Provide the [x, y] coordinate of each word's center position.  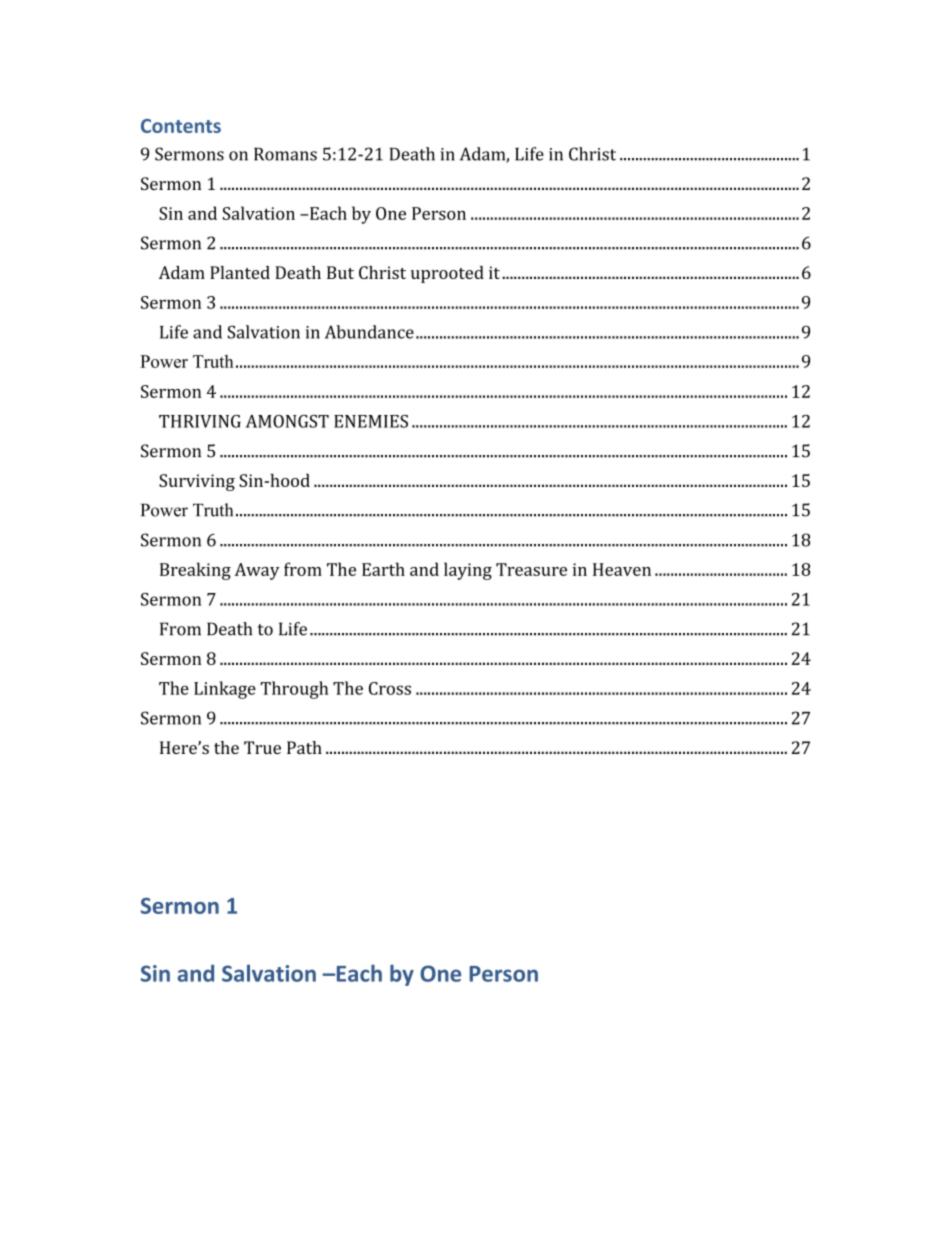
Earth [383, 569]
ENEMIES [371, 421]
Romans [285, 154]
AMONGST [287, 421]
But [340, 272]
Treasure [531, 569]
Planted [240, 272]
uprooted [447, 274]
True [262, 747]
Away [257, 571]
